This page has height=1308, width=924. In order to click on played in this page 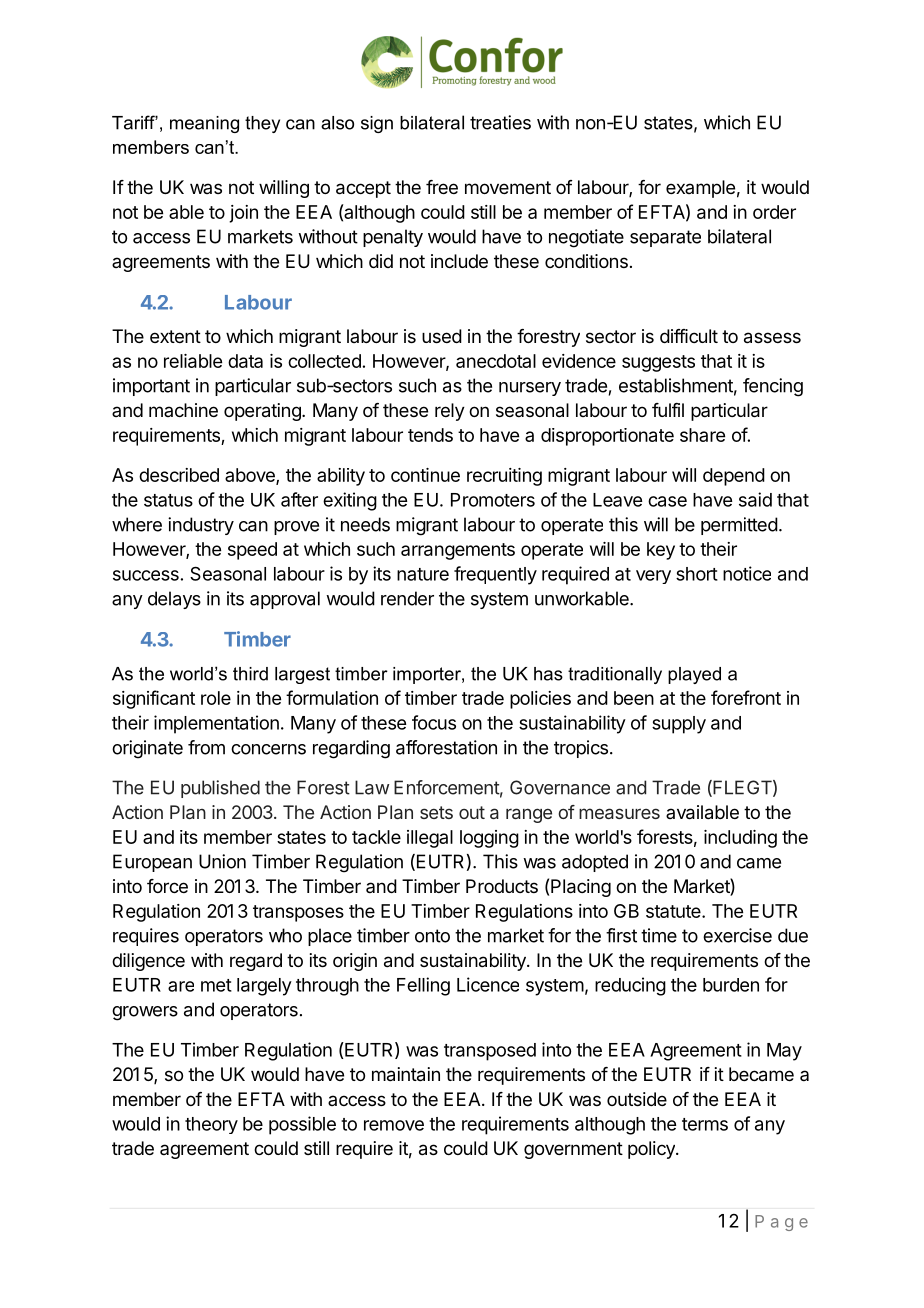, I will do `click(694, 675)`.
